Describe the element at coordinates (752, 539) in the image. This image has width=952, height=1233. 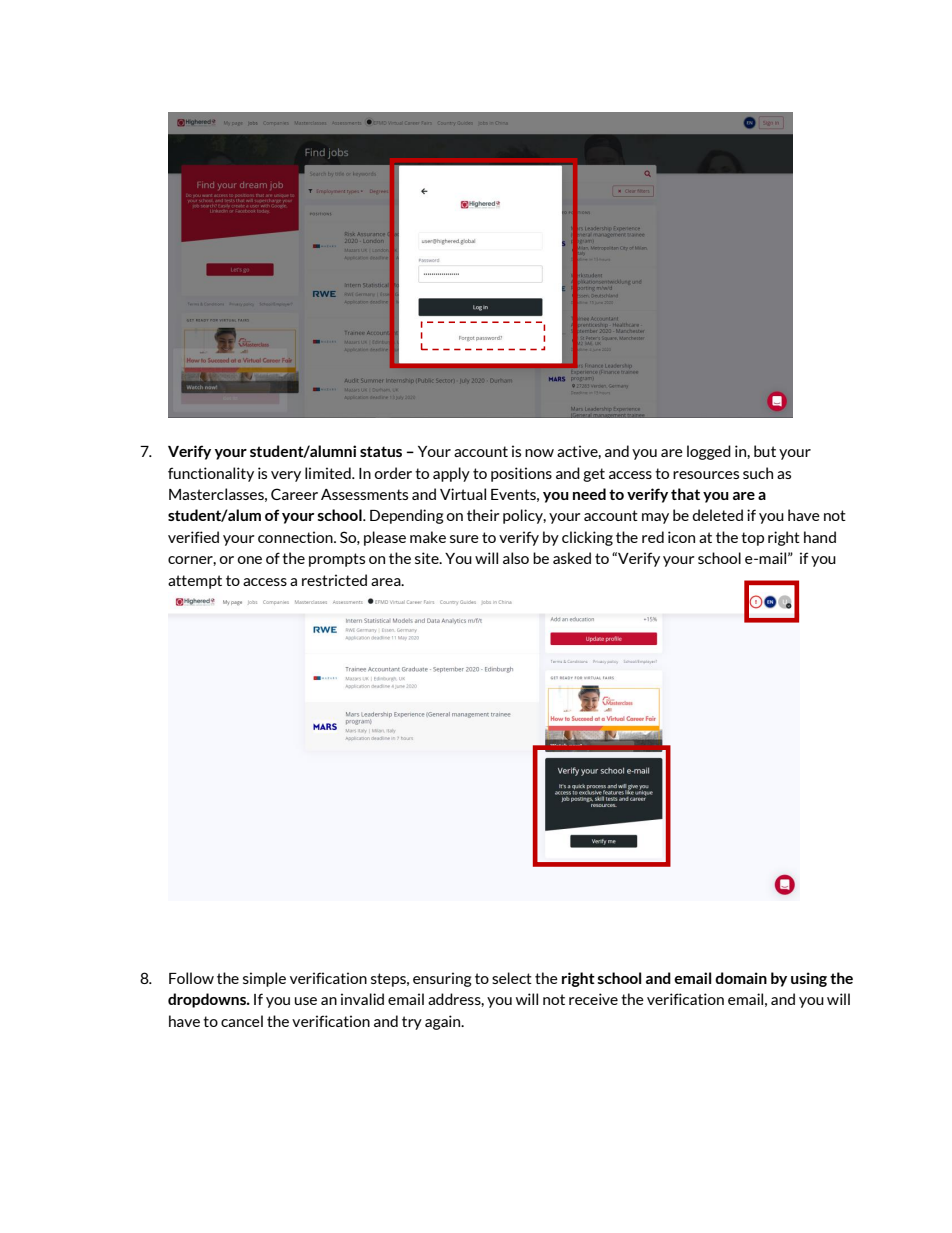
I see `top` at that location.
